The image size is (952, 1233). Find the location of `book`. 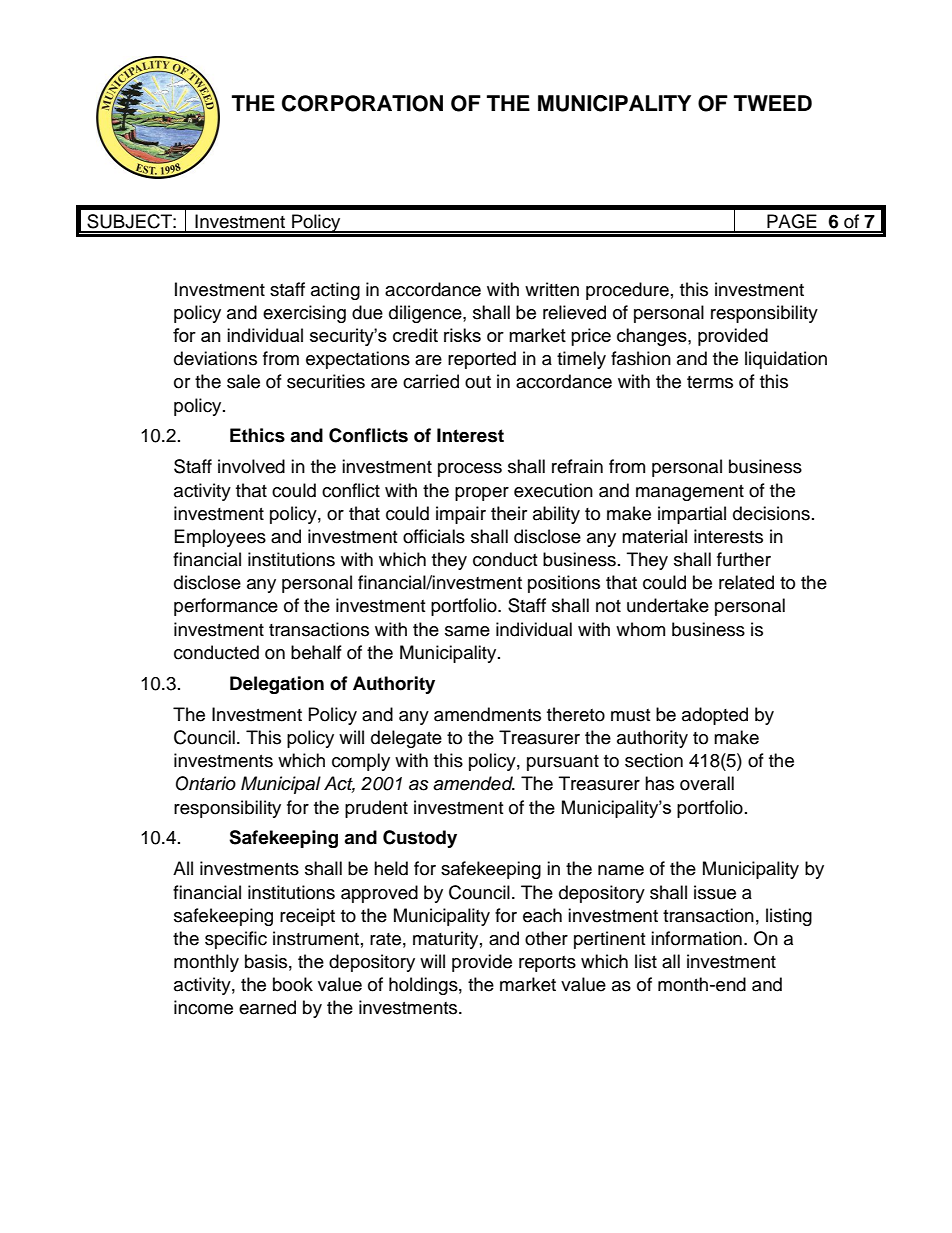

book is located at coordinates (293, 984).
